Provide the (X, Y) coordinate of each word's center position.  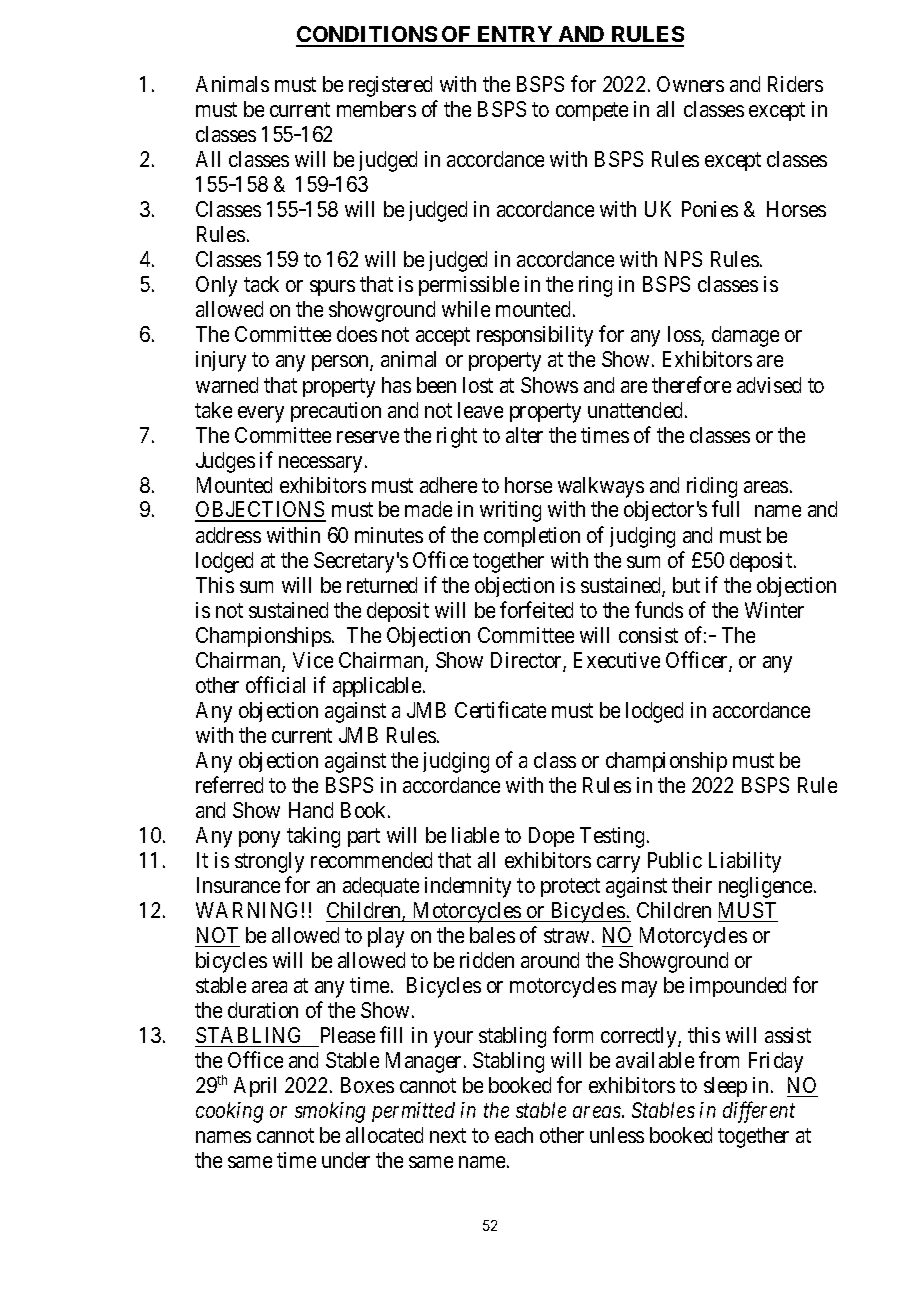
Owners (690, 84)
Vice (313, 660)
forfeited (536, 609)
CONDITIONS (367, 36)
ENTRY (515, 36)
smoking (330, 1112)
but (686, 585)
